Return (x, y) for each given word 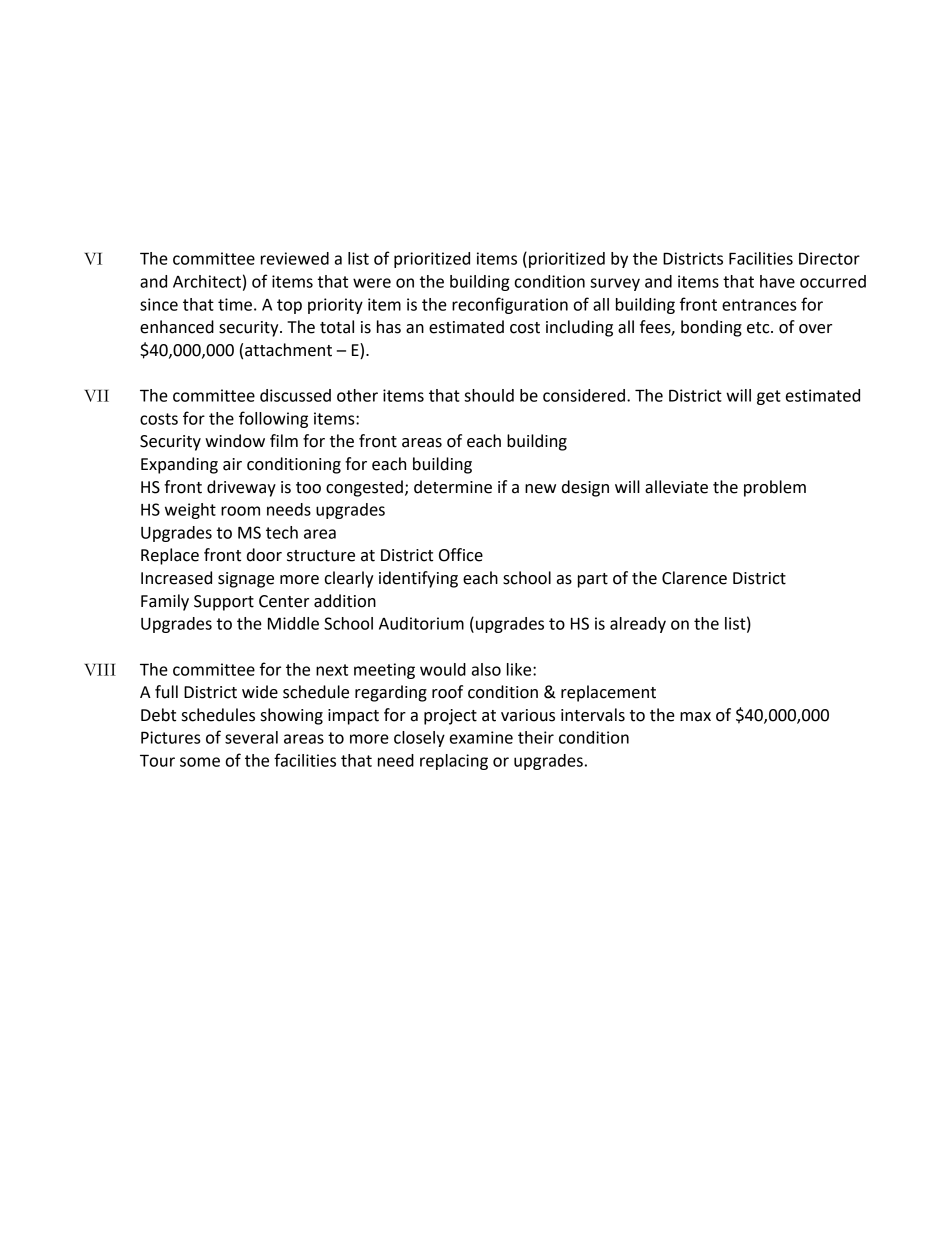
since (159, 304)
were (372, 283)
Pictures (171, 737)
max (695, 717)
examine (481, 737)
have (777, 281)
